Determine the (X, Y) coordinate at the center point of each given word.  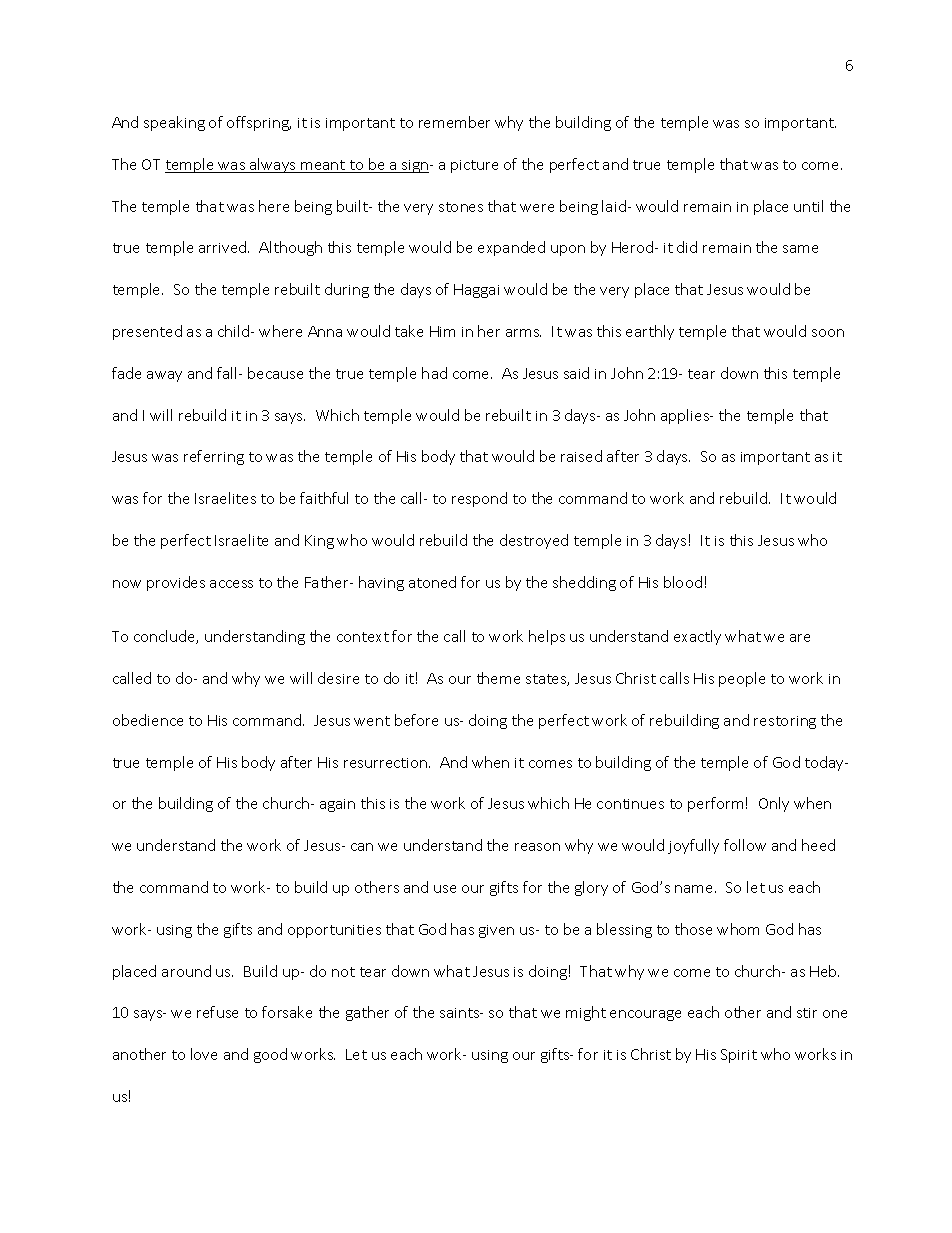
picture (474, 166)
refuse (217, 1012)
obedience (148, 720)
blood (683, 582)
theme (498, 678)
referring (214, 457)
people (742, 679)
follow (745, 845)
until (808, 206)
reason (537, 847)
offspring (259, 123)
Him (442, 331)
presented (147, 332)
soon (828, 333)
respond (479, 499)
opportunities (334, 931)
